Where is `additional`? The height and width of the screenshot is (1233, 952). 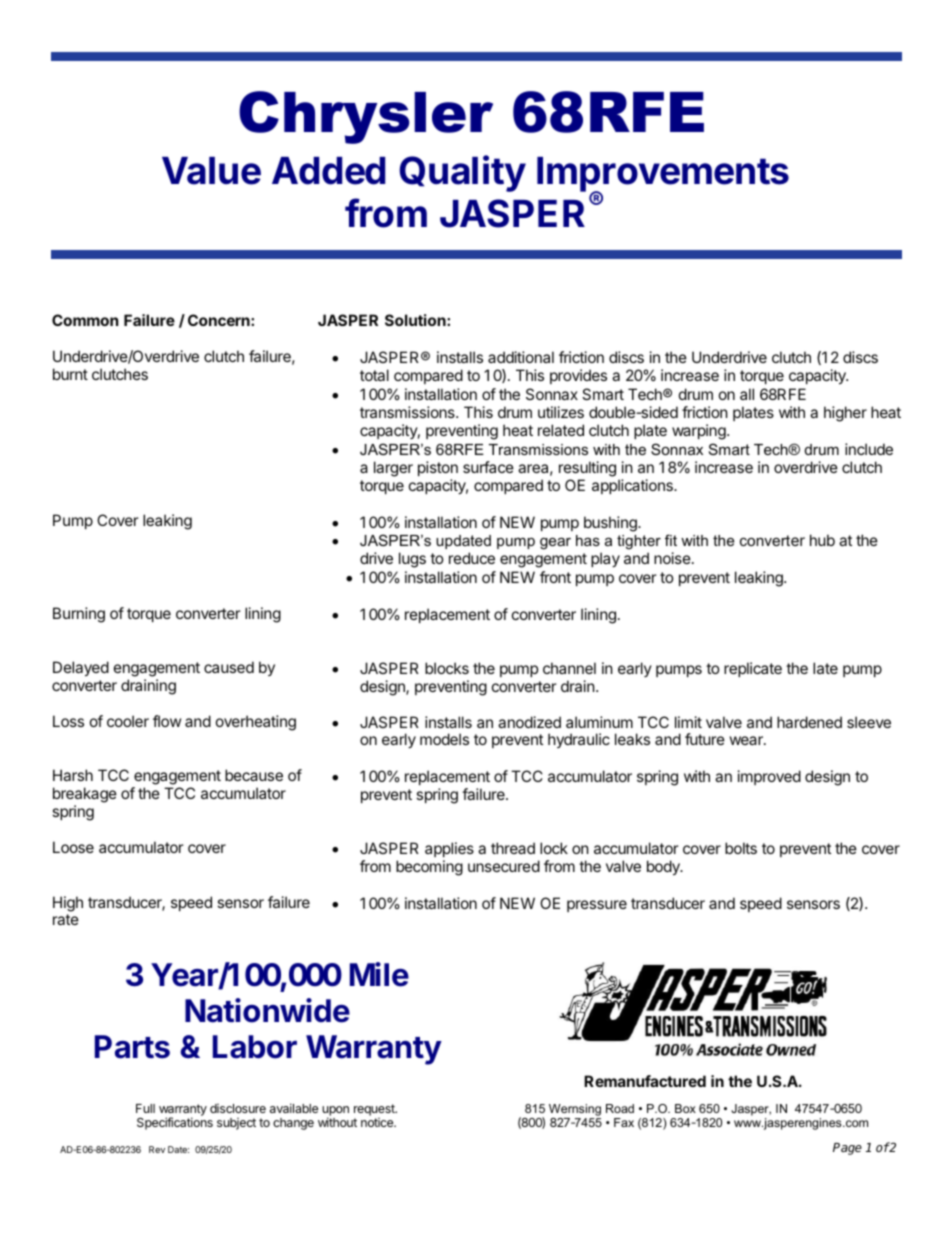 additional is located at coordinates (521, 357).
